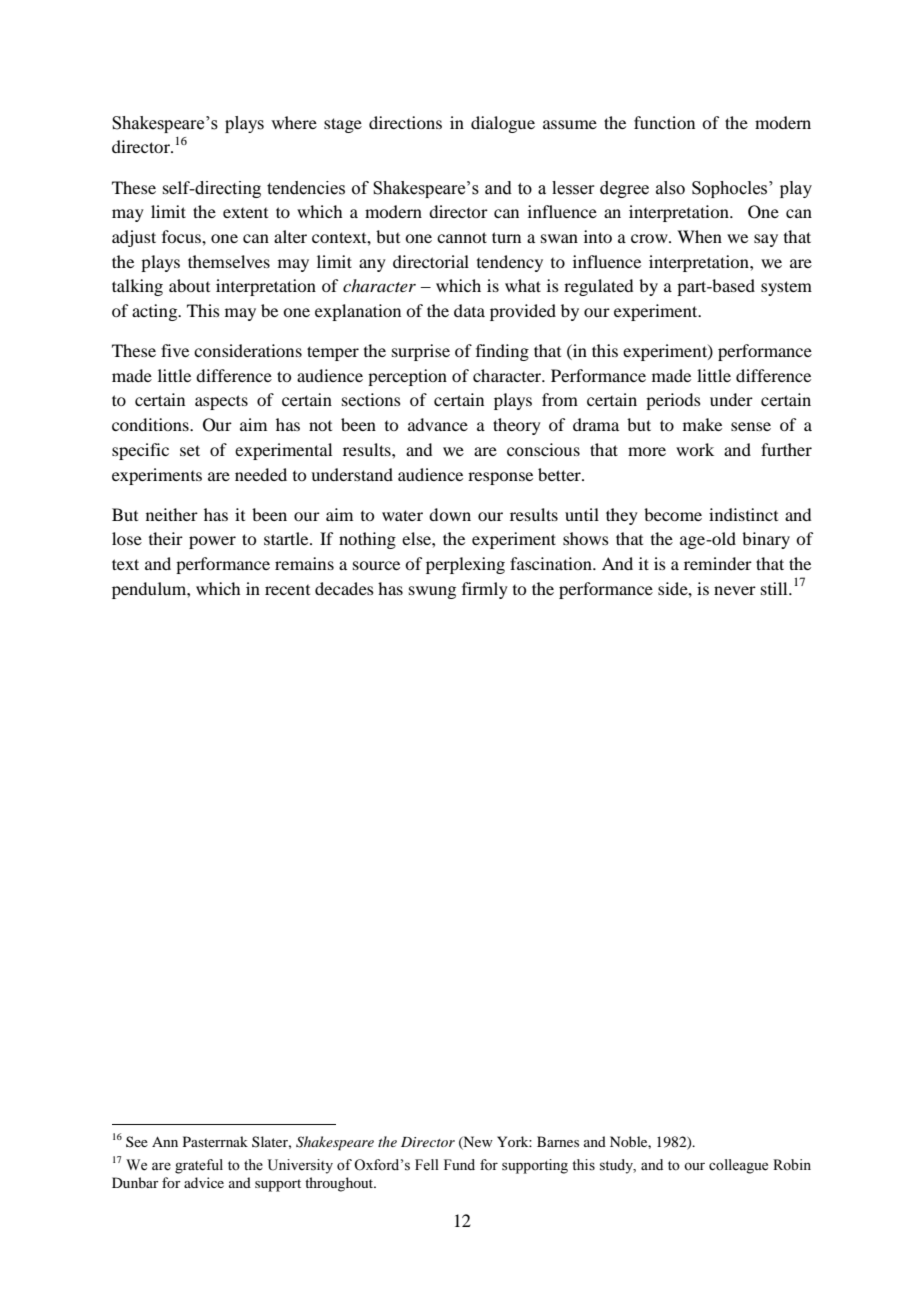 Image resolution: width=924 pixels, height=1308 pixels. Describe the element at coordinates (459, 1164) in the screenshot. I see `Fund` at that location.
